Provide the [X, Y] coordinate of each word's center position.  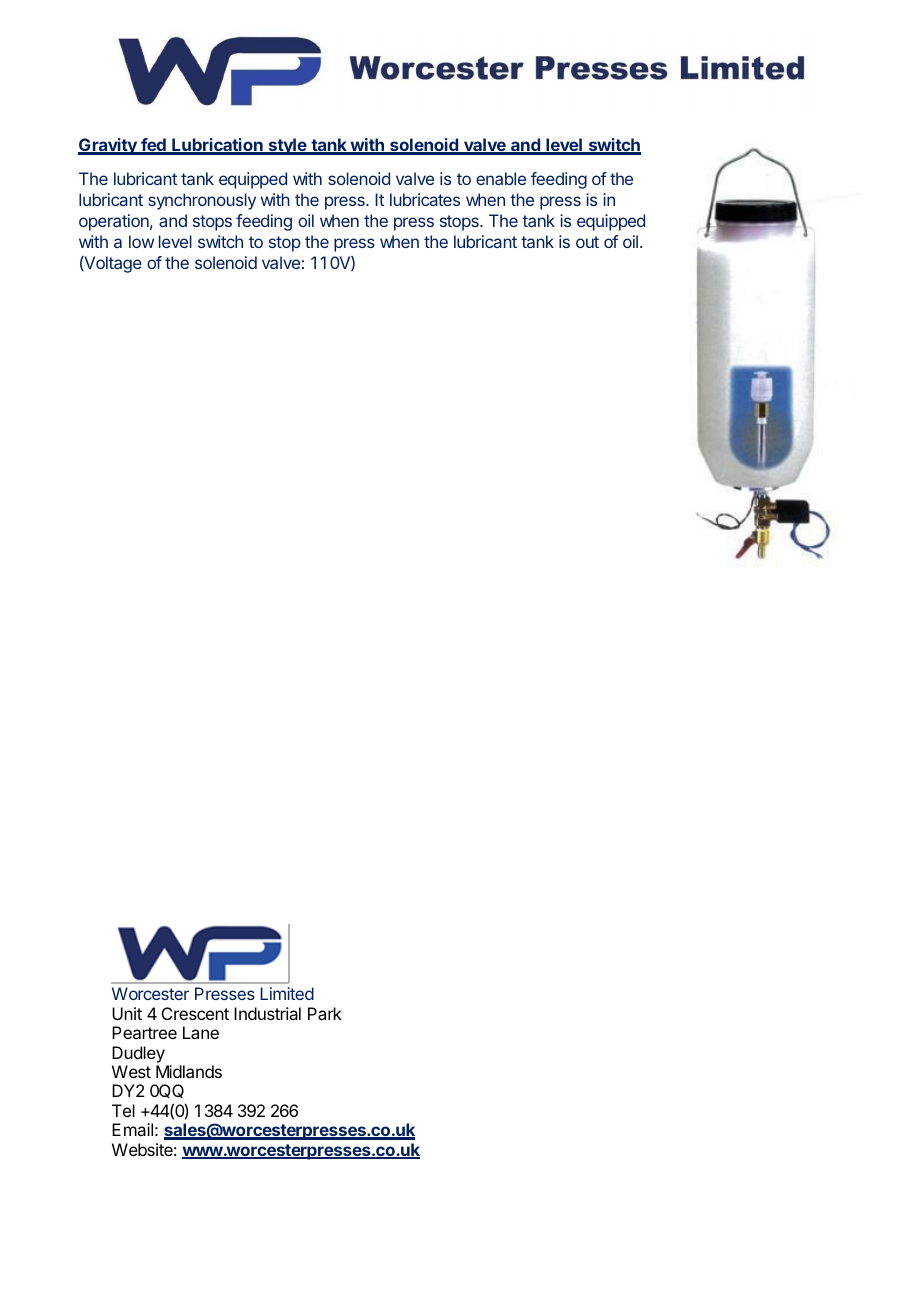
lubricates [425, 199]
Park [325, 1013]
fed [153, 146]
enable [501, 178]
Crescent [195, 1013]
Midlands [189, 1071]
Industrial [267, 1013]
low [141, 241]
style [287, 146]
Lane [201, 1032]
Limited [287, 993]
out [587, 242]
